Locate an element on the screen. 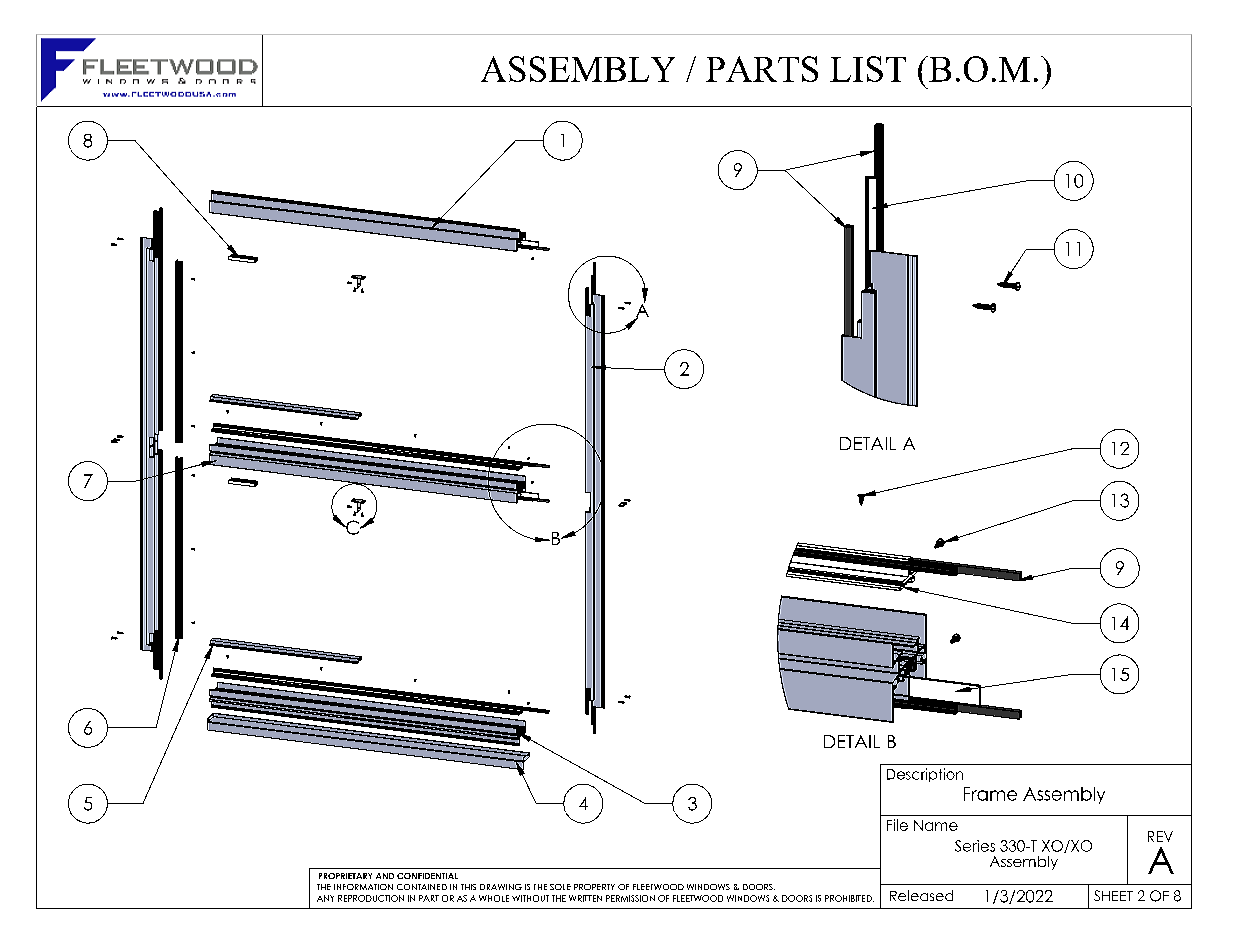 Image resolution: width=1233 pixels, height=952 pixels. LIST is located at coordinates (868, 69).
